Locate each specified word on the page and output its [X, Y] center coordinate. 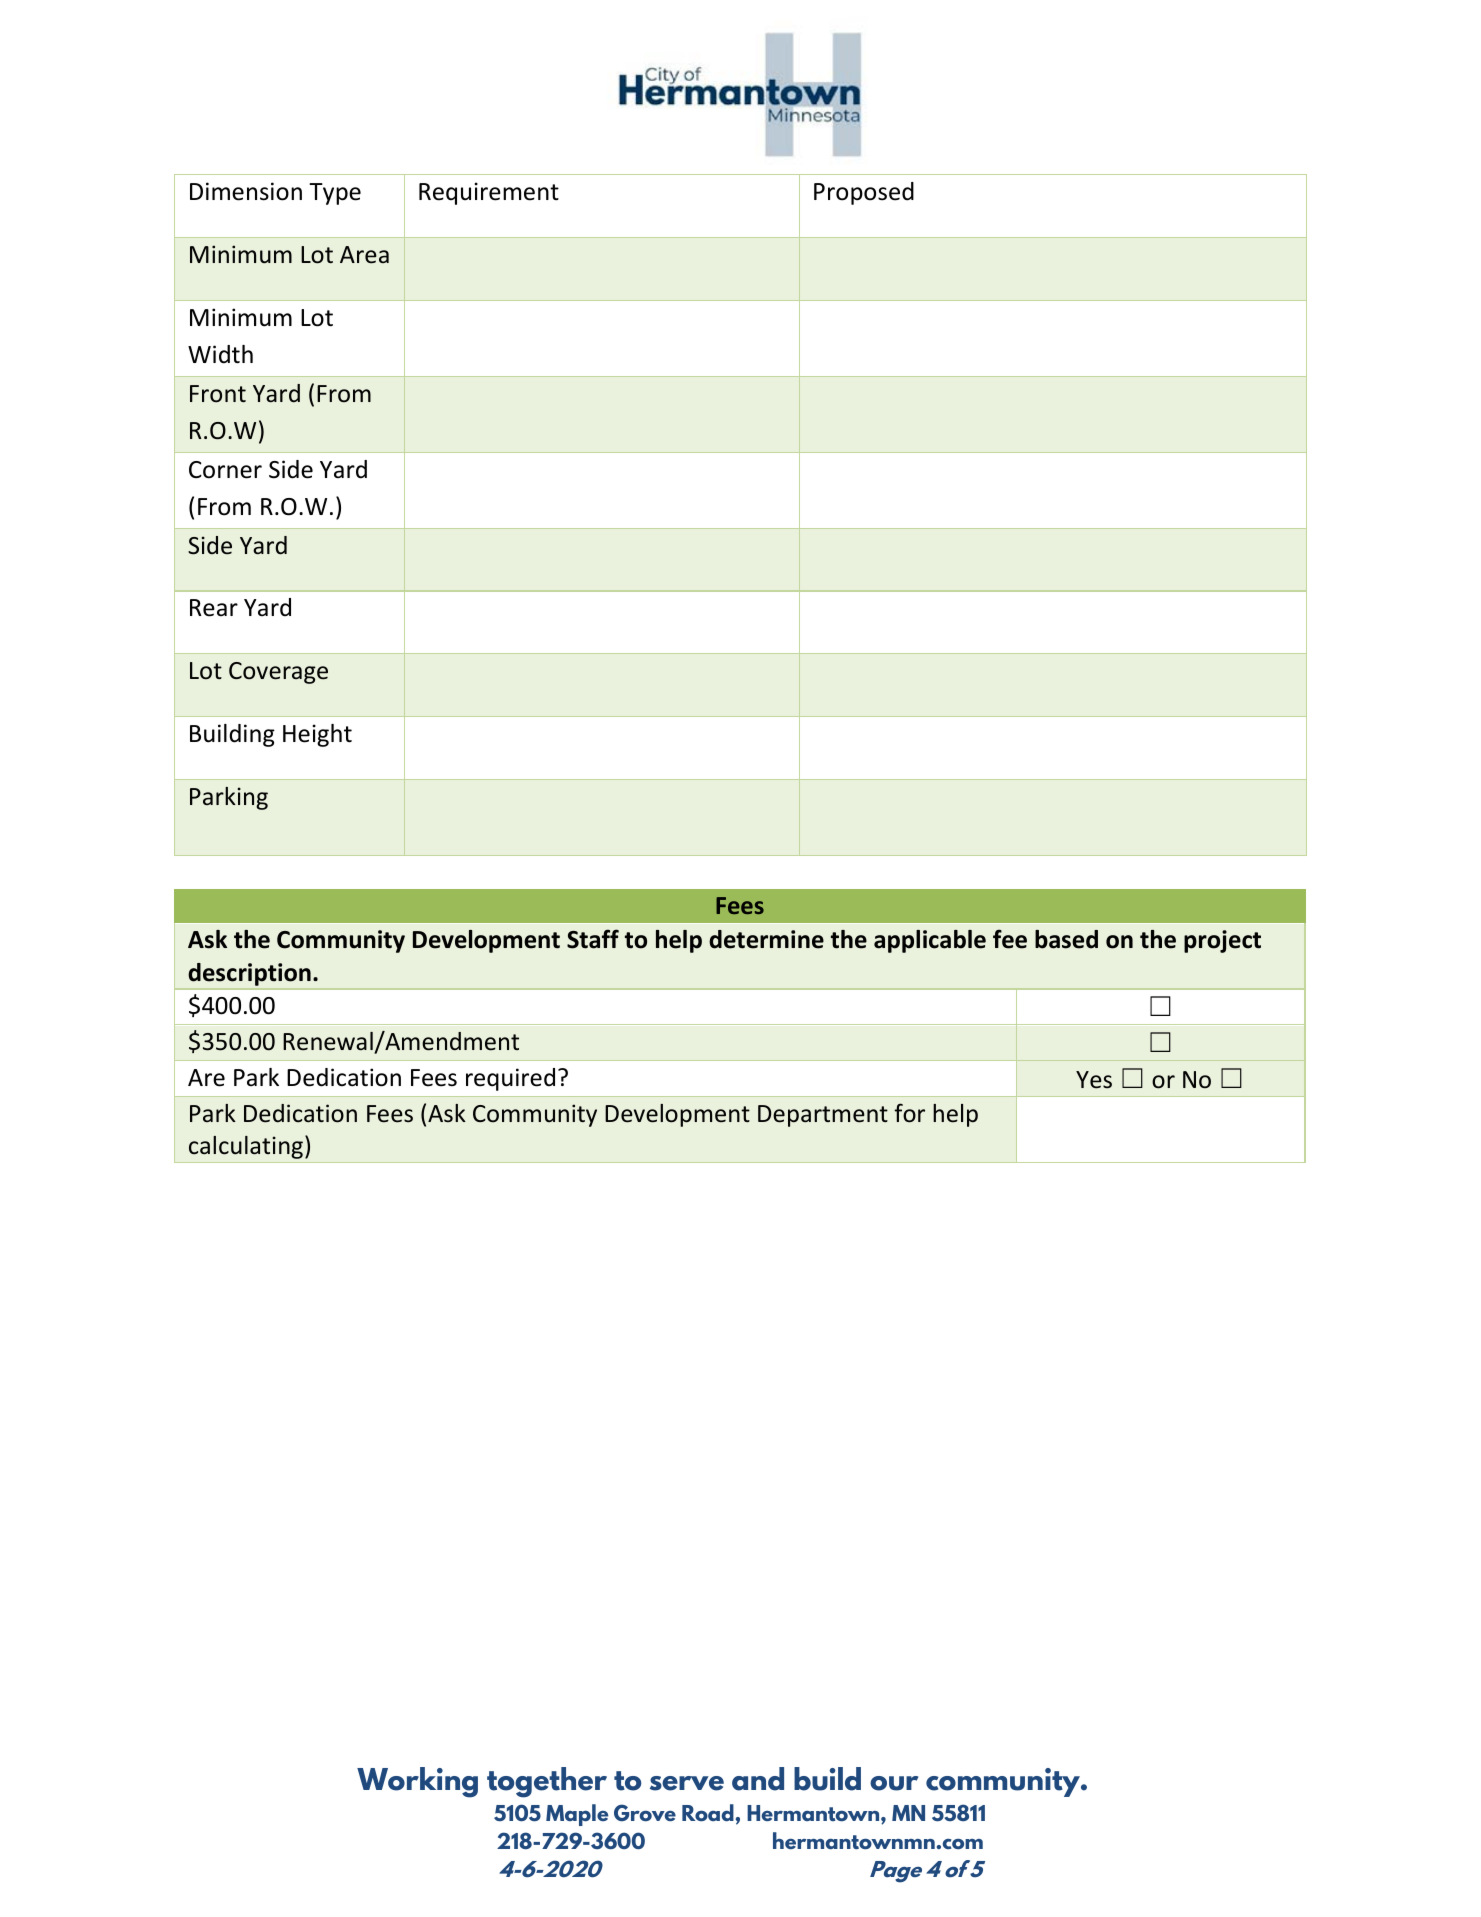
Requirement [489, 193]
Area [364, 255]
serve [687, 1783]
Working [417, 1782]
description [250, 974]
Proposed [864, 193]
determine [766, 939]
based [1066, 939]
